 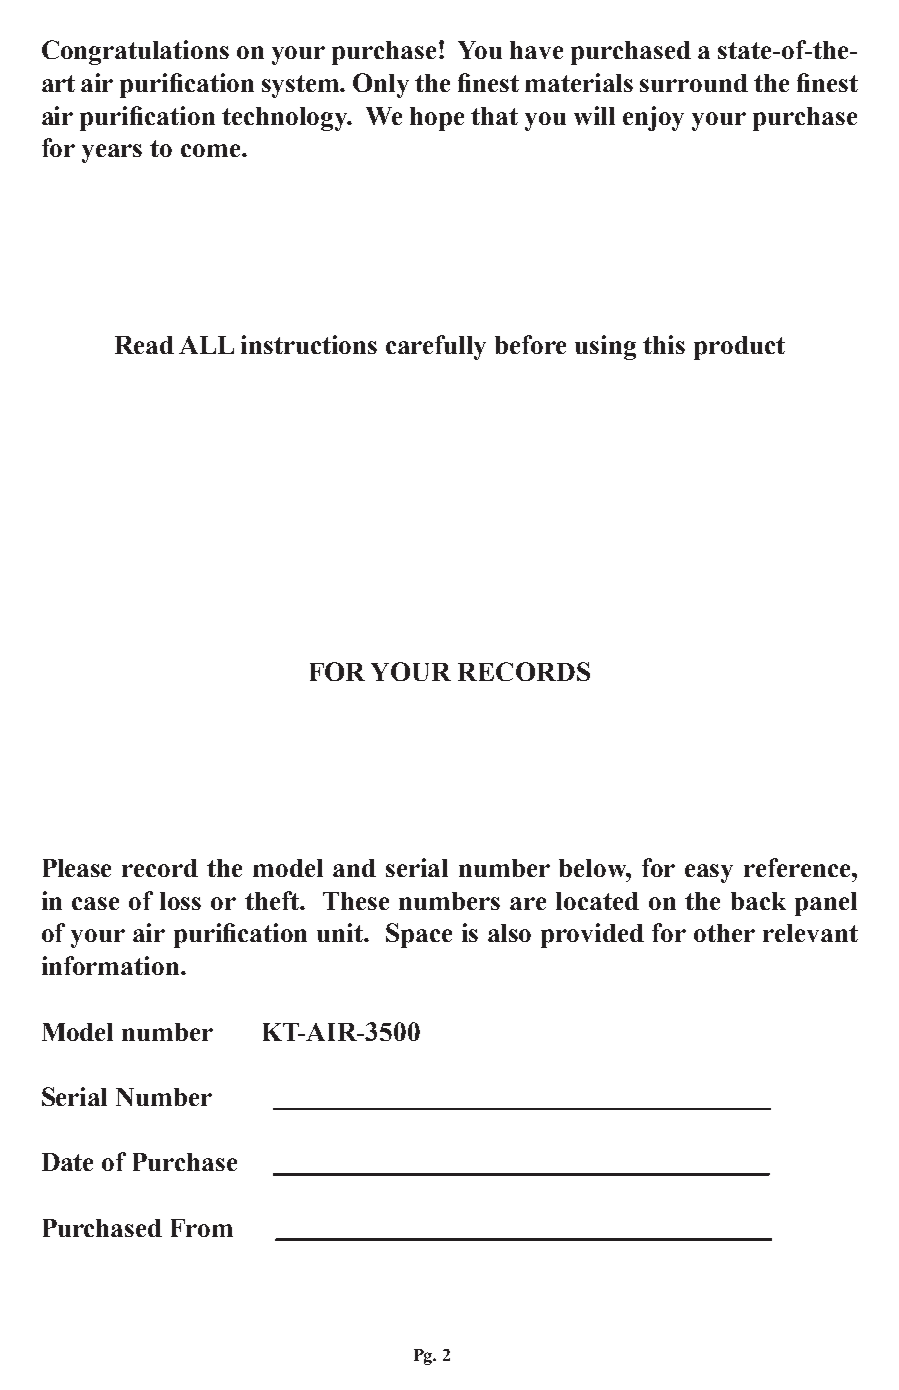 What do you see at coordinates (798, 867) in the screenshot?
I see `reference` at bounding box center [798, 867].
